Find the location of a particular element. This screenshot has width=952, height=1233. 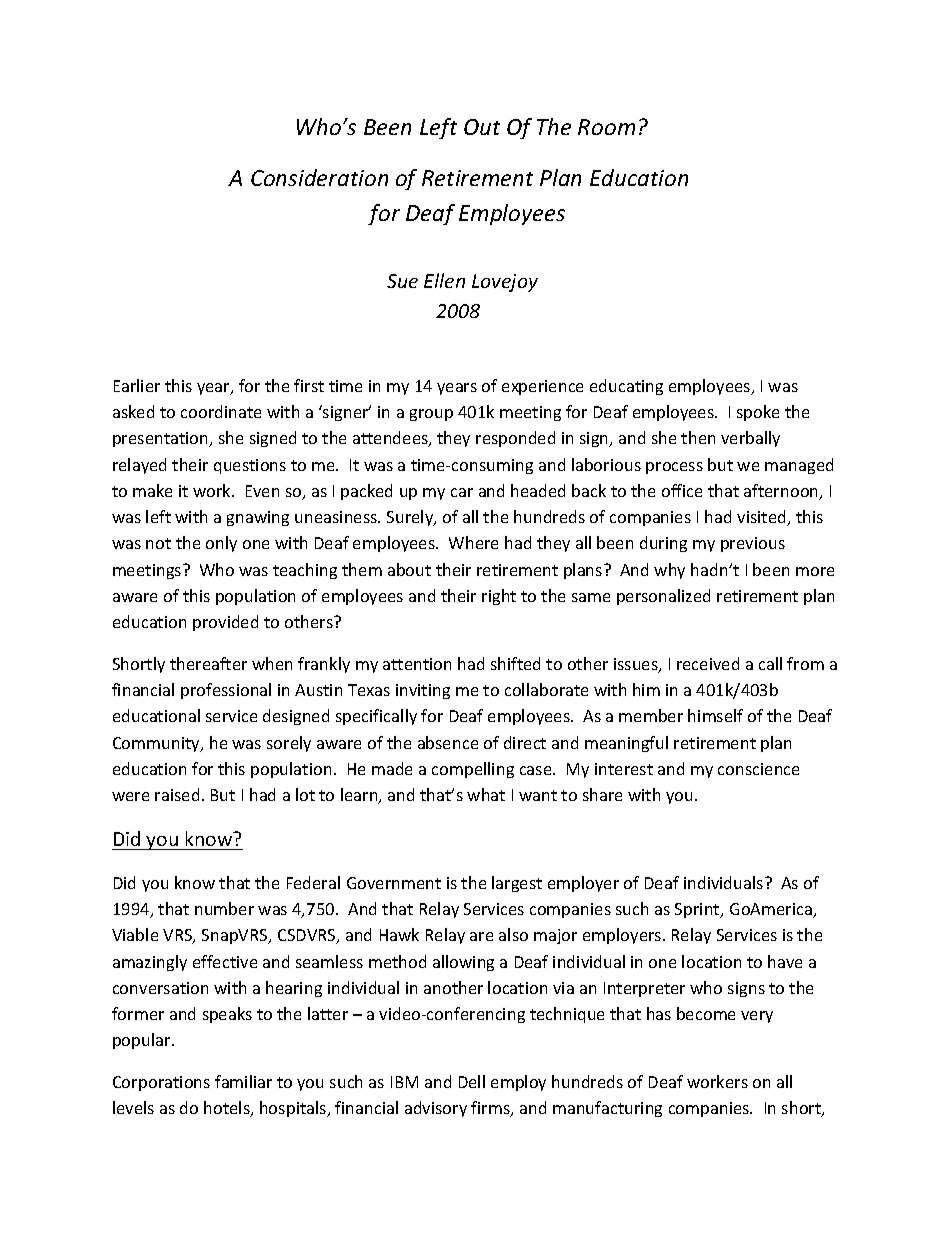

Lovejoy is located at coordinates (505, 283).
